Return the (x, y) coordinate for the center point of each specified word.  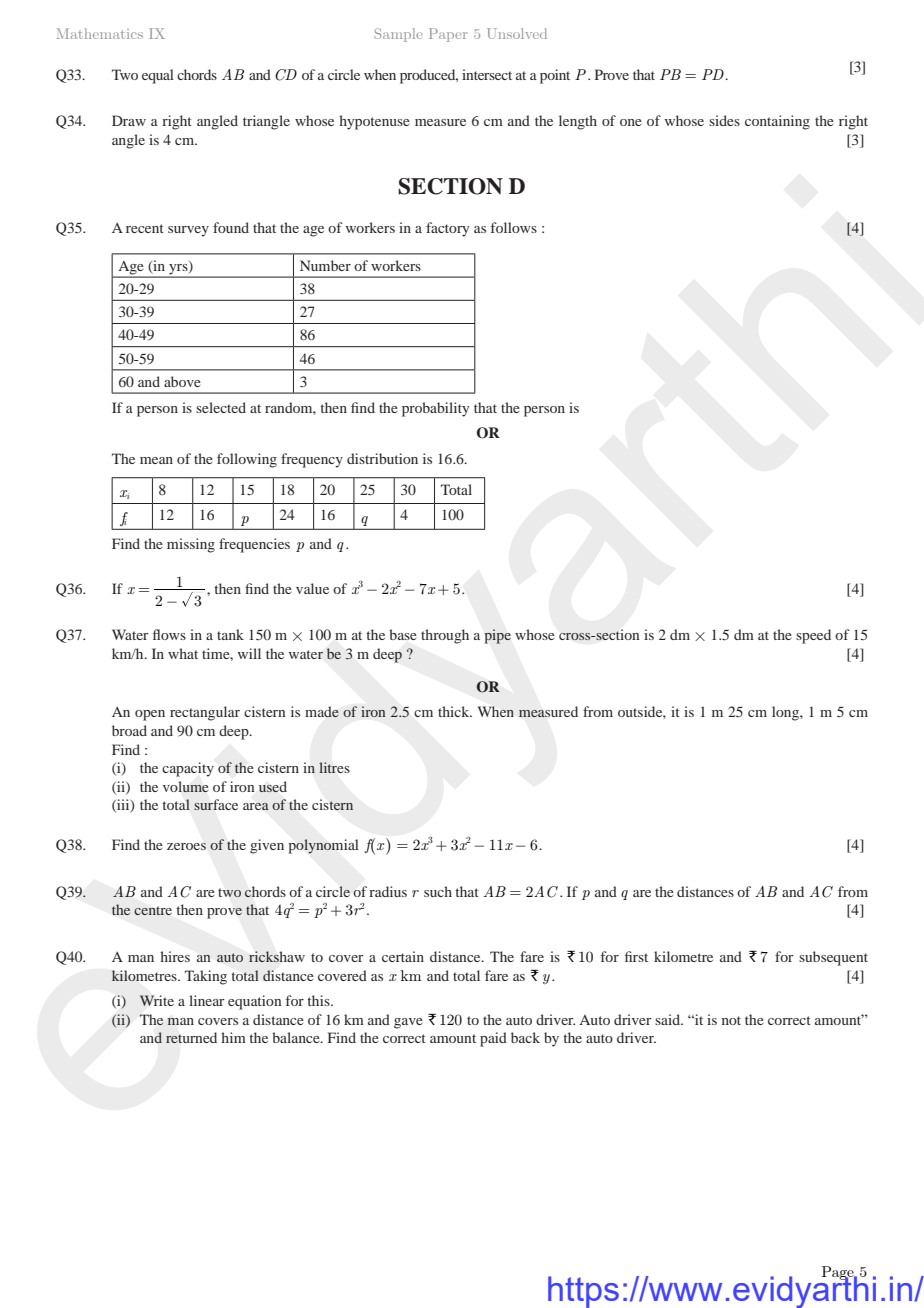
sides (724, 120)
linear (207, 1000)
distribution (382, 458)
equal (158, 76)
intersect (487, 74)
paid (493, 1039)
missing (191, 545)
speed (813, 636)
